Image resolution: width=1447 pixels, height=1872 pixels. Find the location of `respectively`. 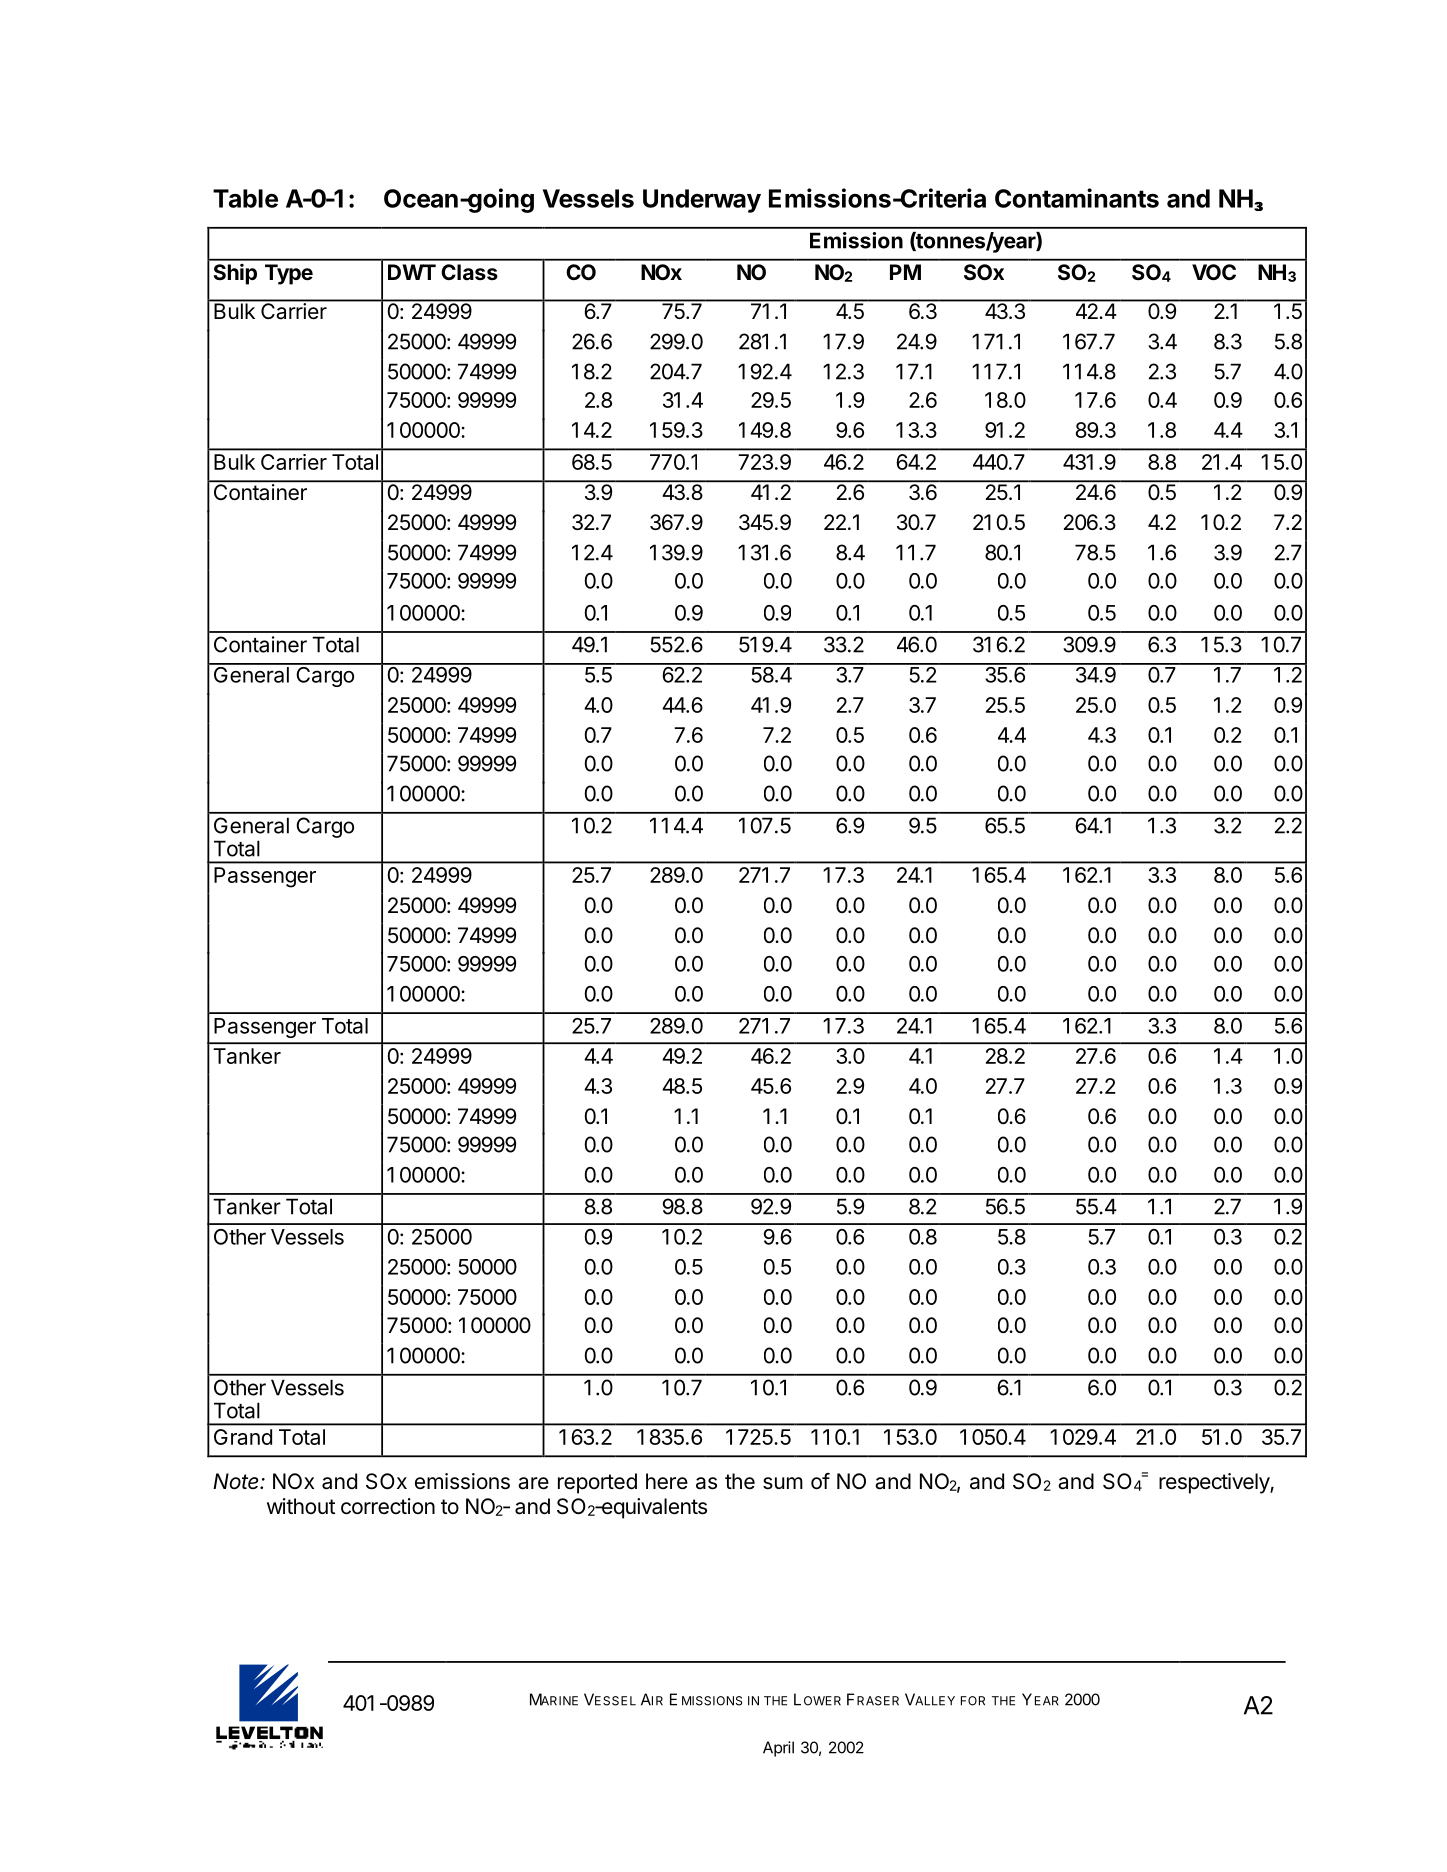

respectively is located at coordinates (1215, 1483).
